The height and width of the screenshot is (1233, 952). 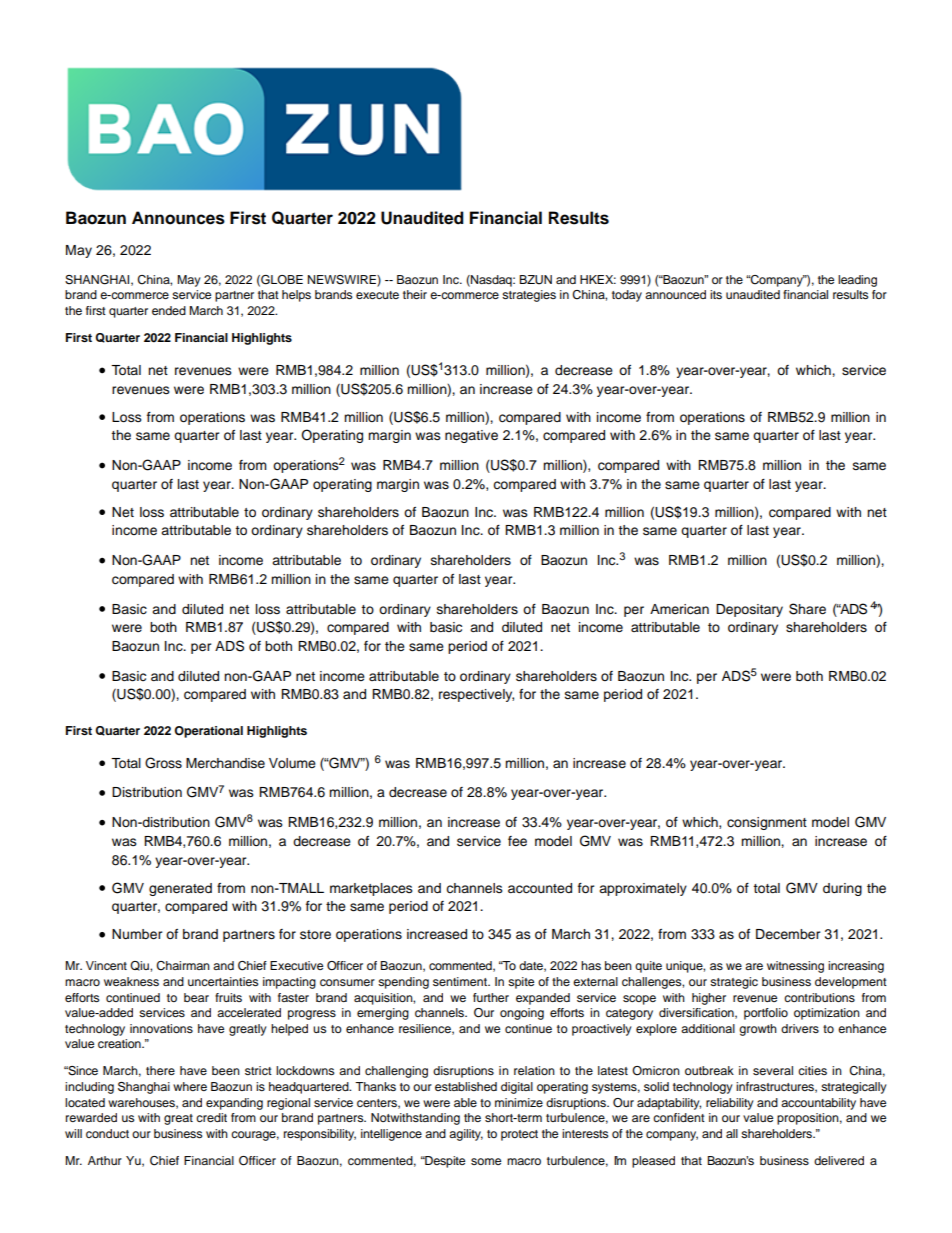 What do you see at coordinates (749, 610) in the screenshot?
I see `Depositary` at bounding box center [749, 610].
